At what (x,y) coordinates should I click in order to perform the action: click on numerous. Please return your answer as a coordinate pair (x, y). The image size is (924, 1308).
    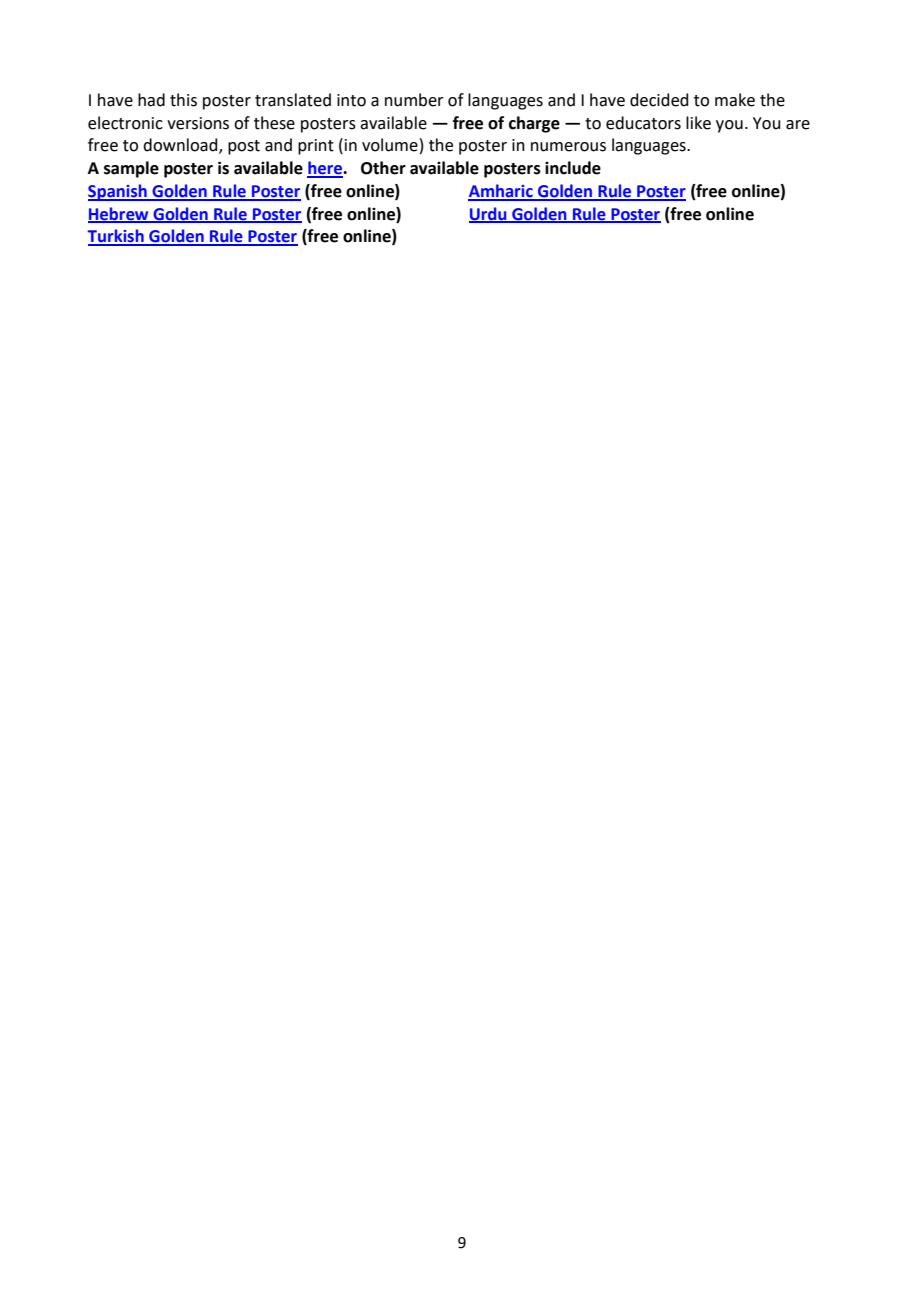
    Looking at the image, I should click on (568, 147).
